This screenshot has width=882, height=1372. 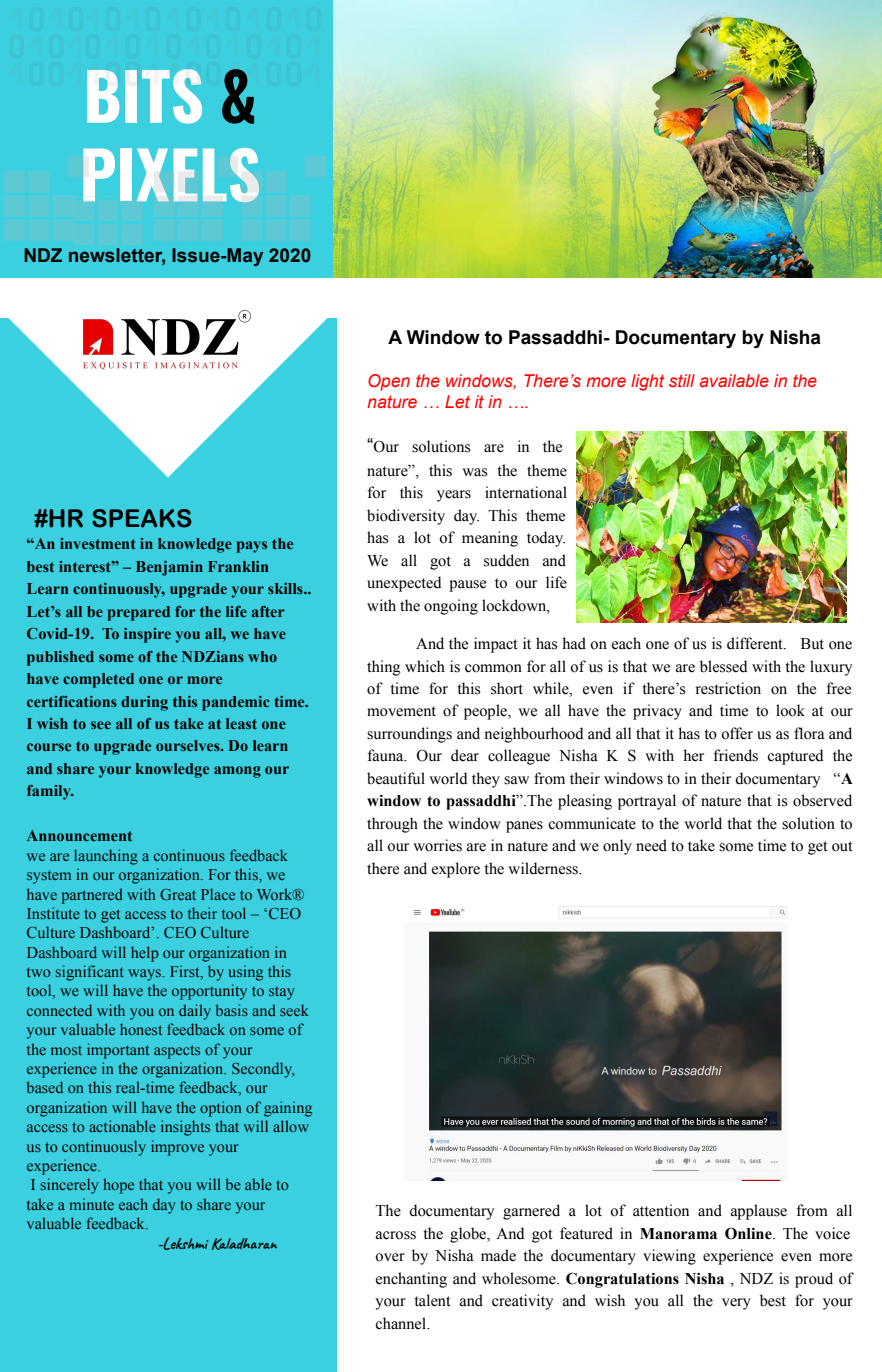 What do you see at coordinates (144, 96) in the screenshot?
I see `BITS` at bounding box center [144, 96].
